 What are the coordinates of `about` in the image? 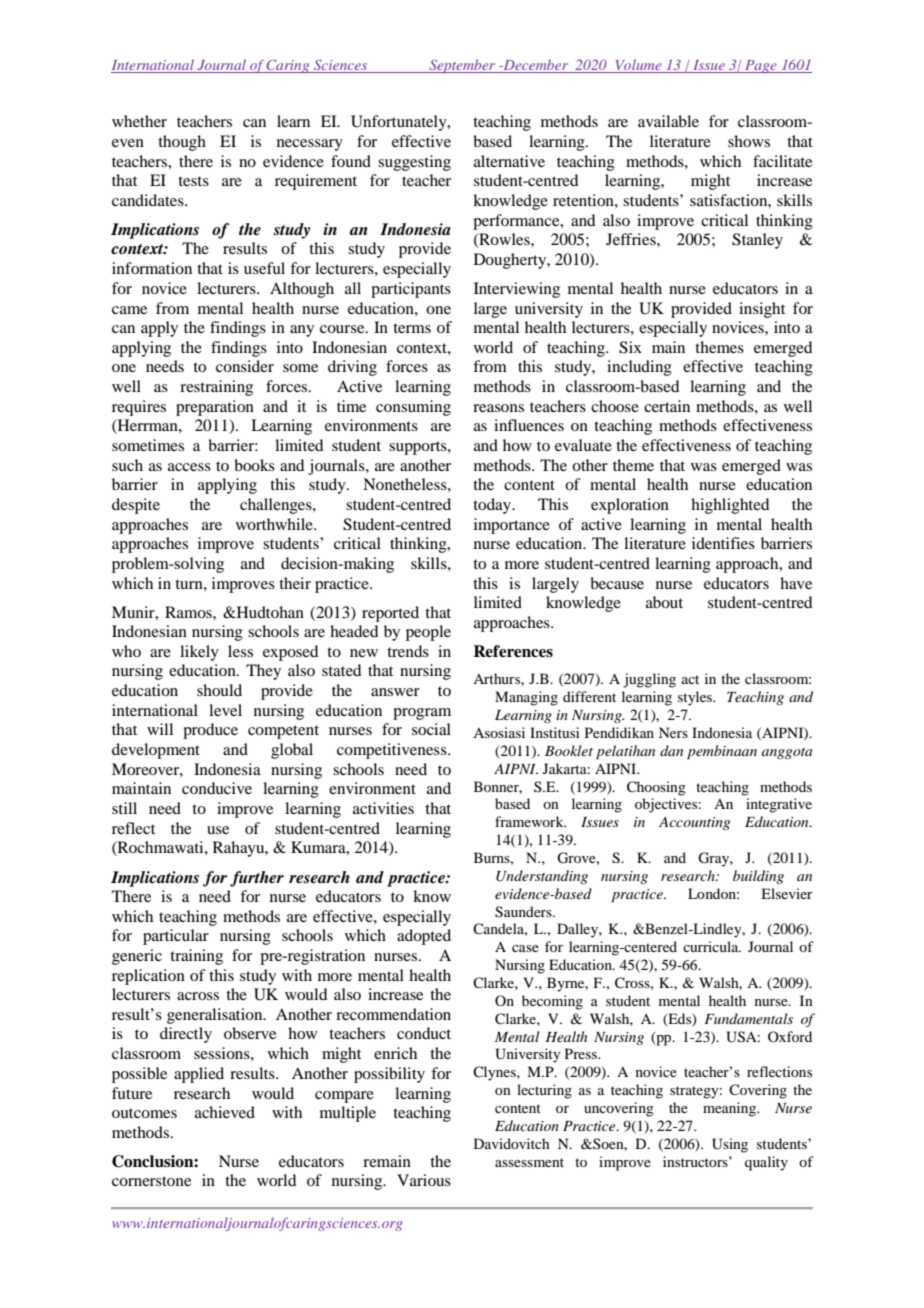 It's located at (664, 602).
